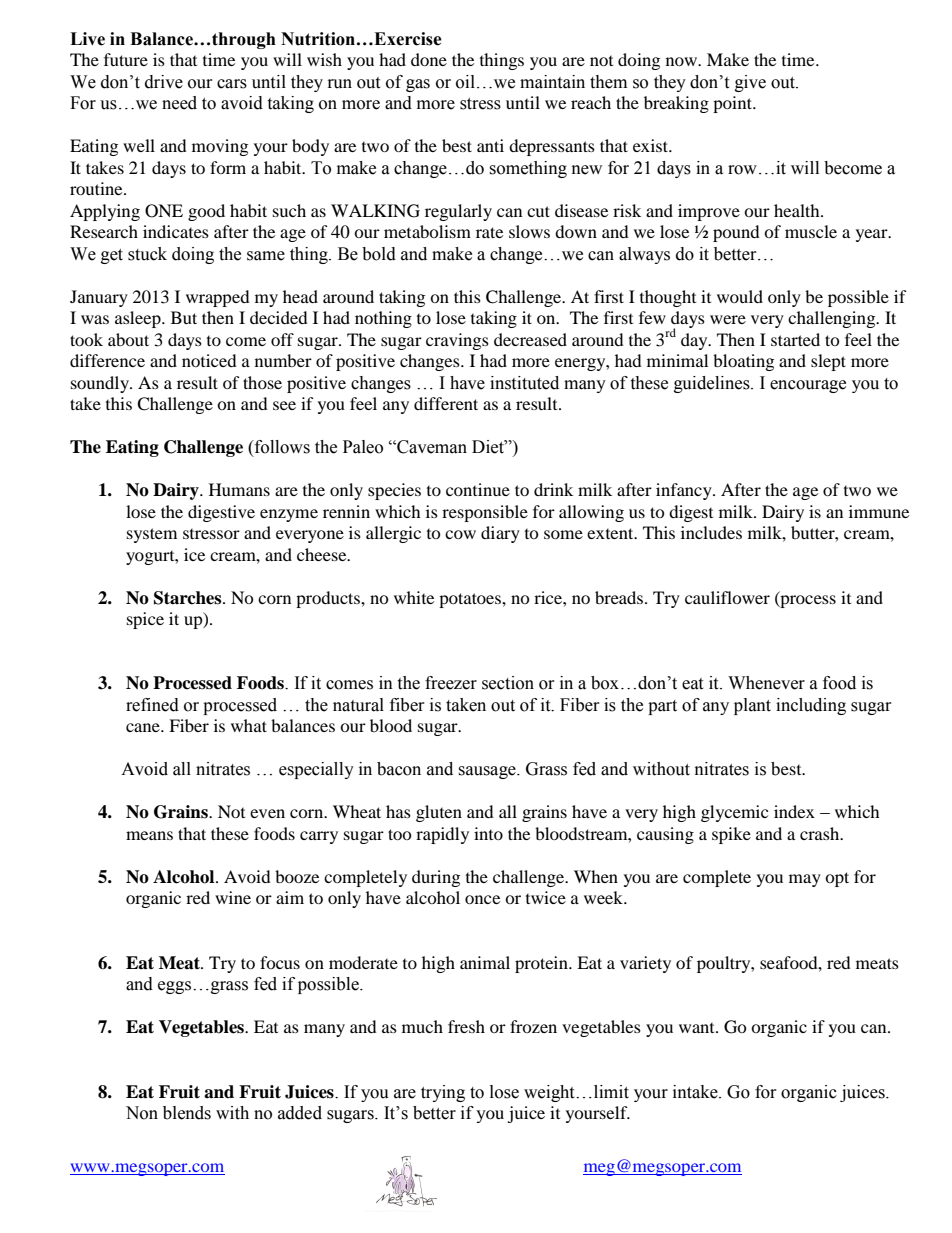 Image resolution: width=952 pixels, height=1233 pixels. What do you see at coordinates (750, 83) in the image?
I see `give` at bounding box center [750, 83].
